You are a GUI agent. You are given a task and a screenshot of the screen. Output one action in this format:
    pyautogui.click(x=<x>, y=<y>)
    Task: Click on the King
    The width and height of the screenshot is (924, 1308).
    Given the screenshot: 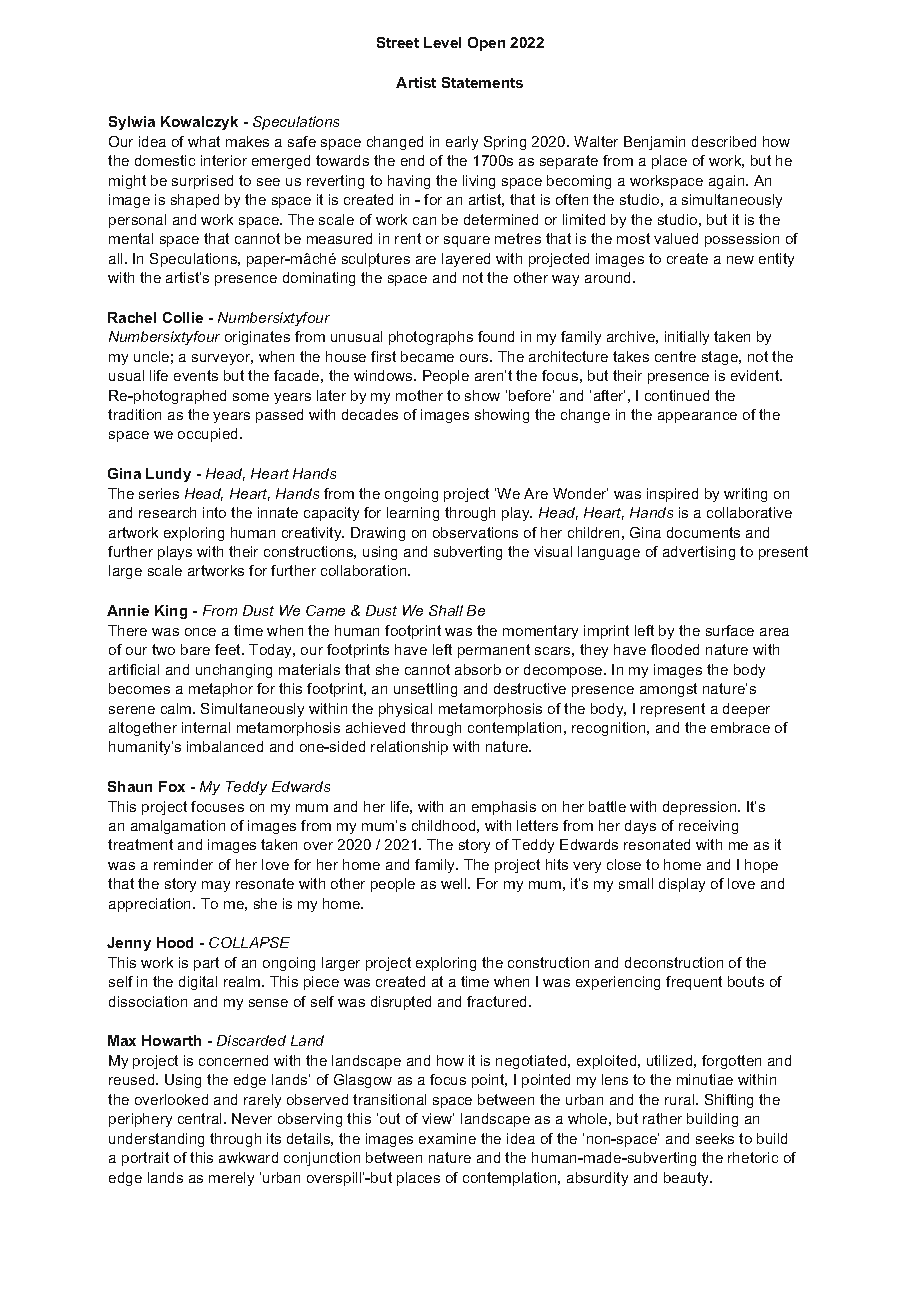 What is the action you would take?
    pyautogui.click(x=171, y=612)
